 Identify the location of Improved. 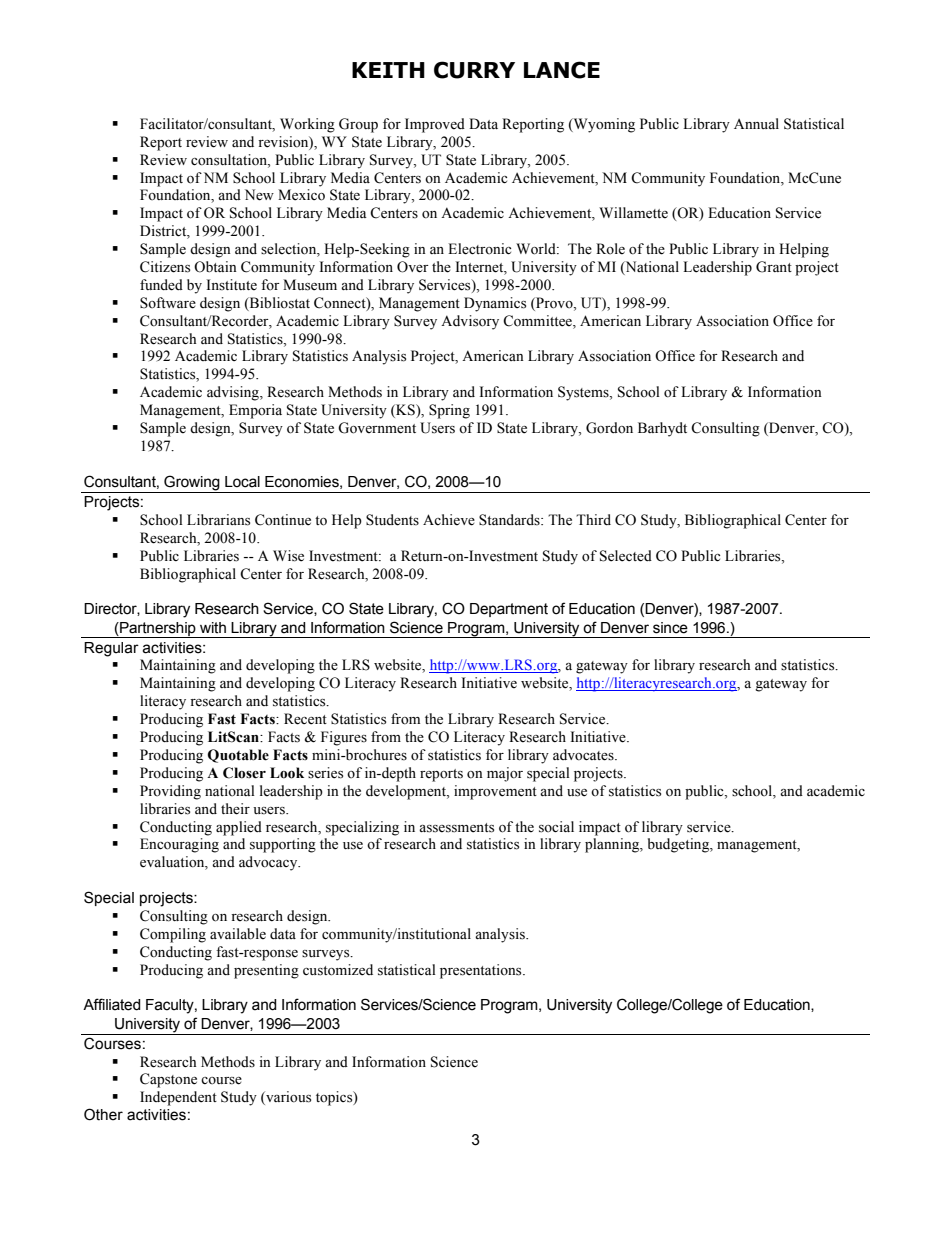
(435, 125).
